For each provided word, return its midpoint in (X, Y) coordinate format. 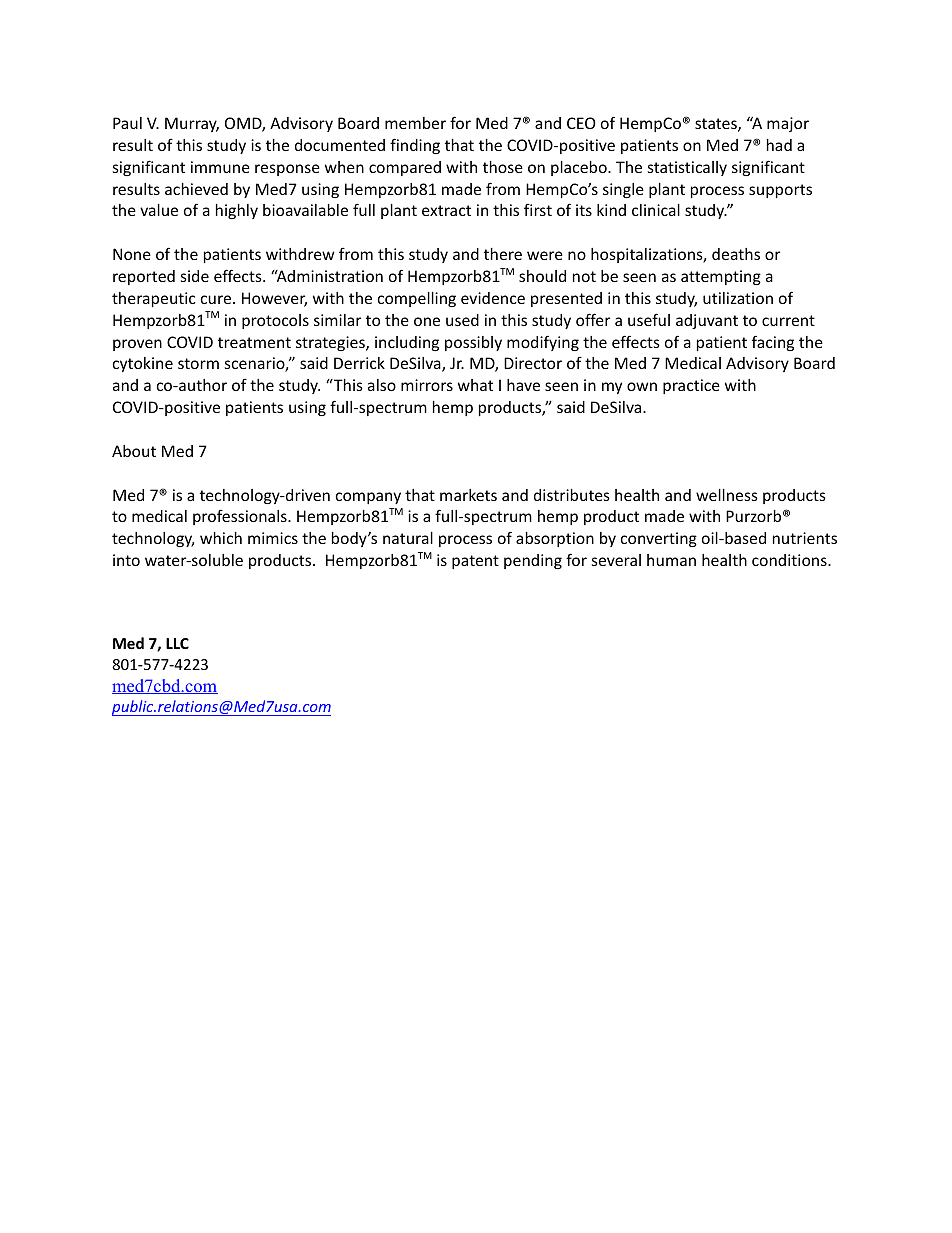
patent (475, 562)
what (475, 385)
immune (220, 167)
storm (198, 363)
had (779, 145)
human (671, 560)
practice (691, 386)
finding (415, 146)
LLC (177, 643)
